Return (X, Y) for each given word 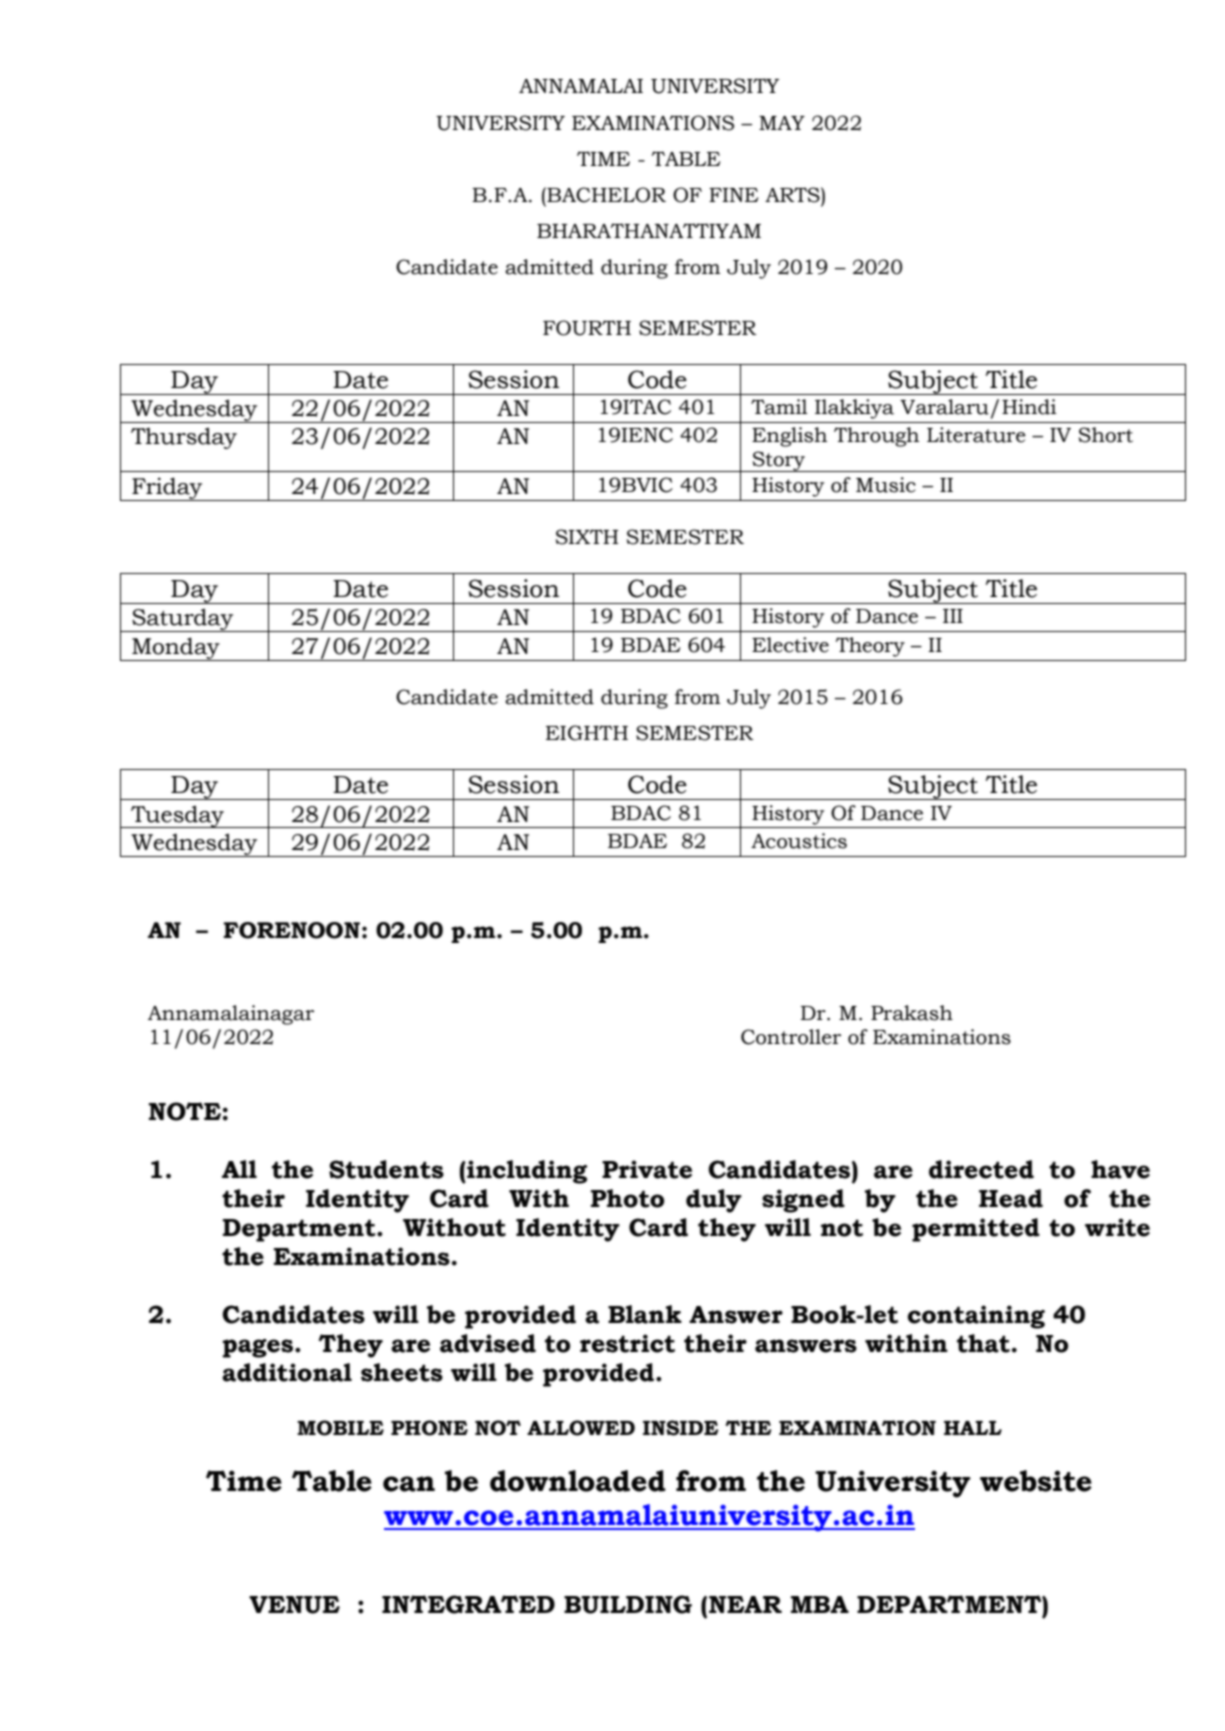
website (1036, 1481)
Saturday (183, 620)
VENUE (294, 1605)
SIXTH (587, 537)
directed (981, 1169)
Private (647, 1169)
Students (386, 1169)
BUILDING (628, 1604)
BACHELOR (605, 195)
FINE (733, 195)
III (953, 616)
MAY (782, 123)
